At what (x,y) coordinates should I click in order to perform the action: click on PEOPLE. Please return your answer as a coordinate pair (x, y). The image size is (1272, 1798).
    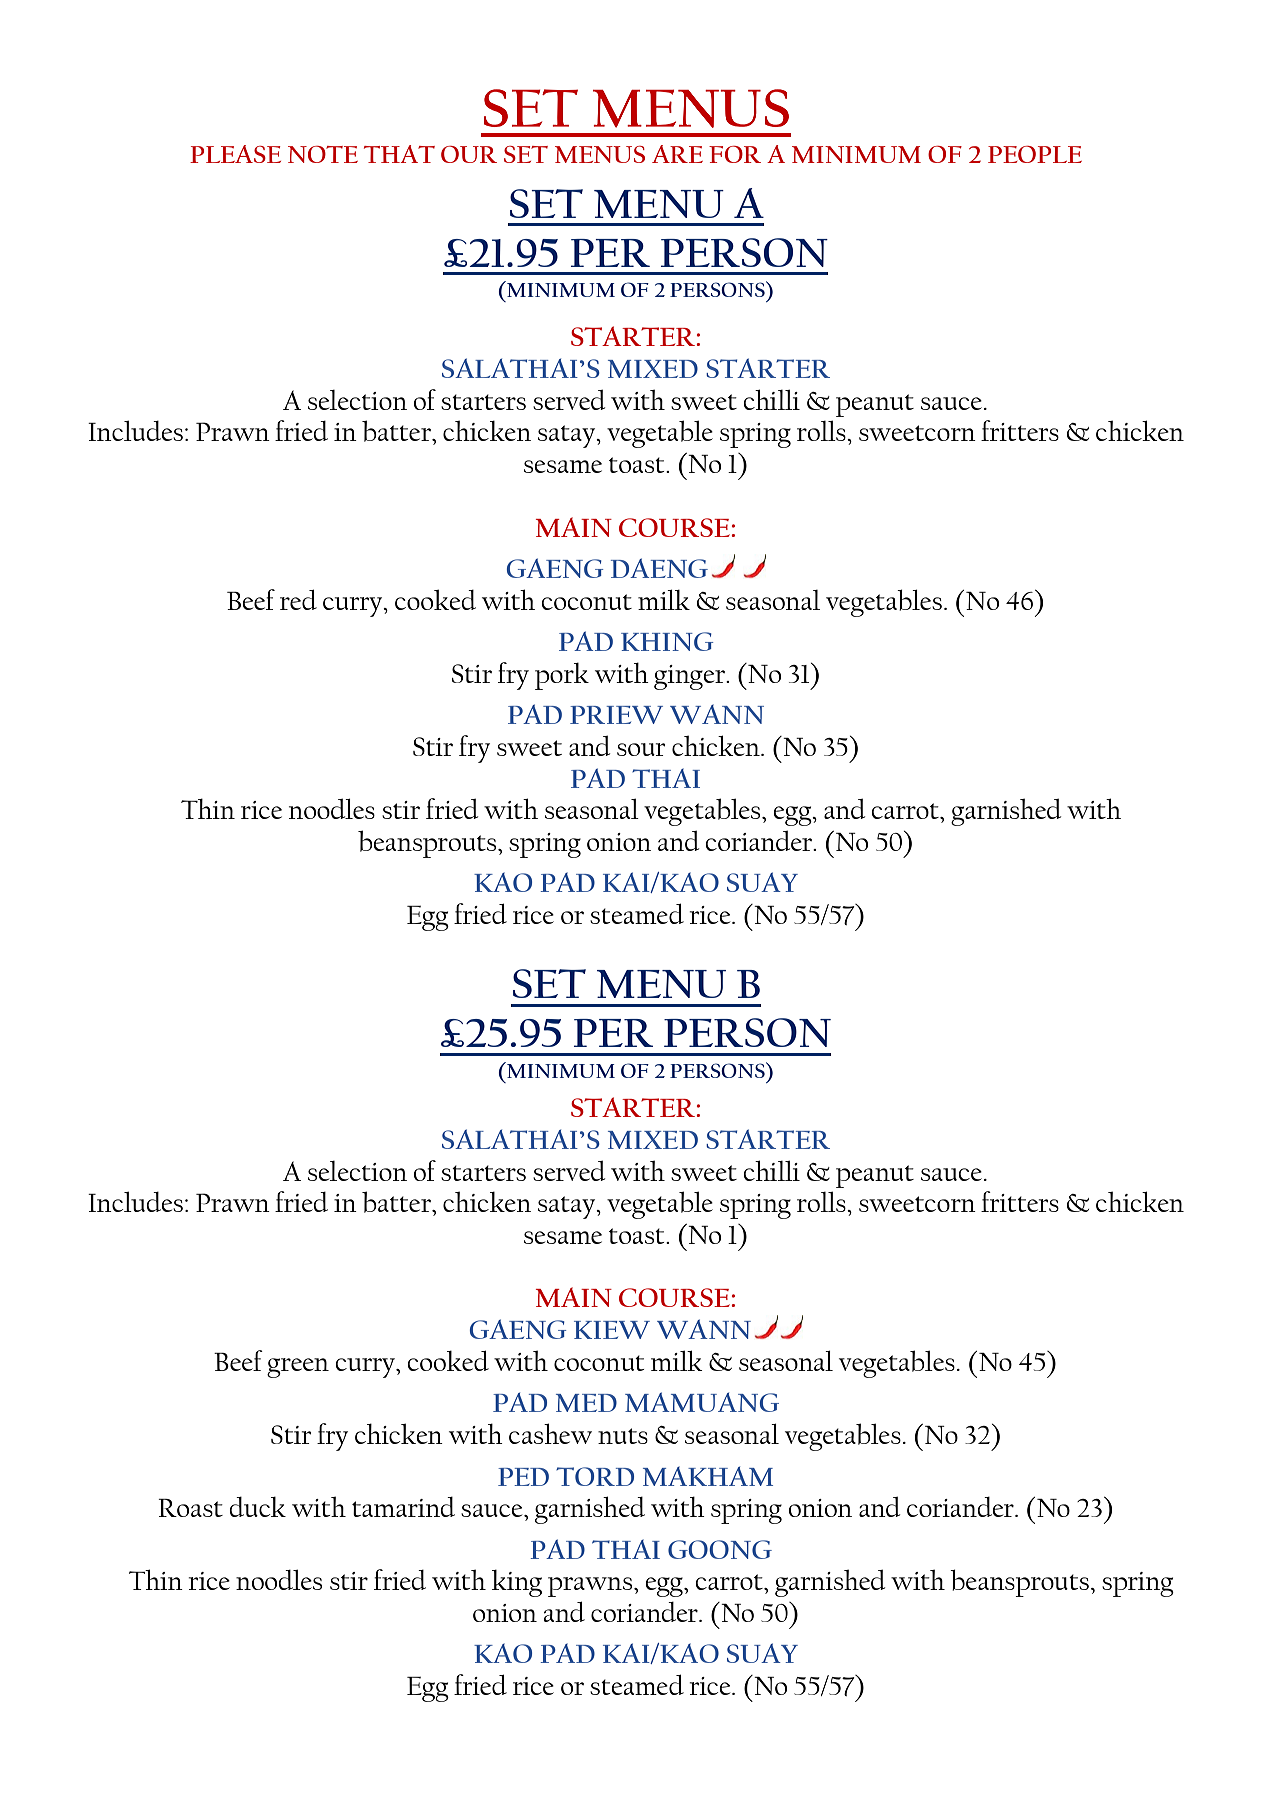
    Looking at the image, I should click on (1035, 154).
